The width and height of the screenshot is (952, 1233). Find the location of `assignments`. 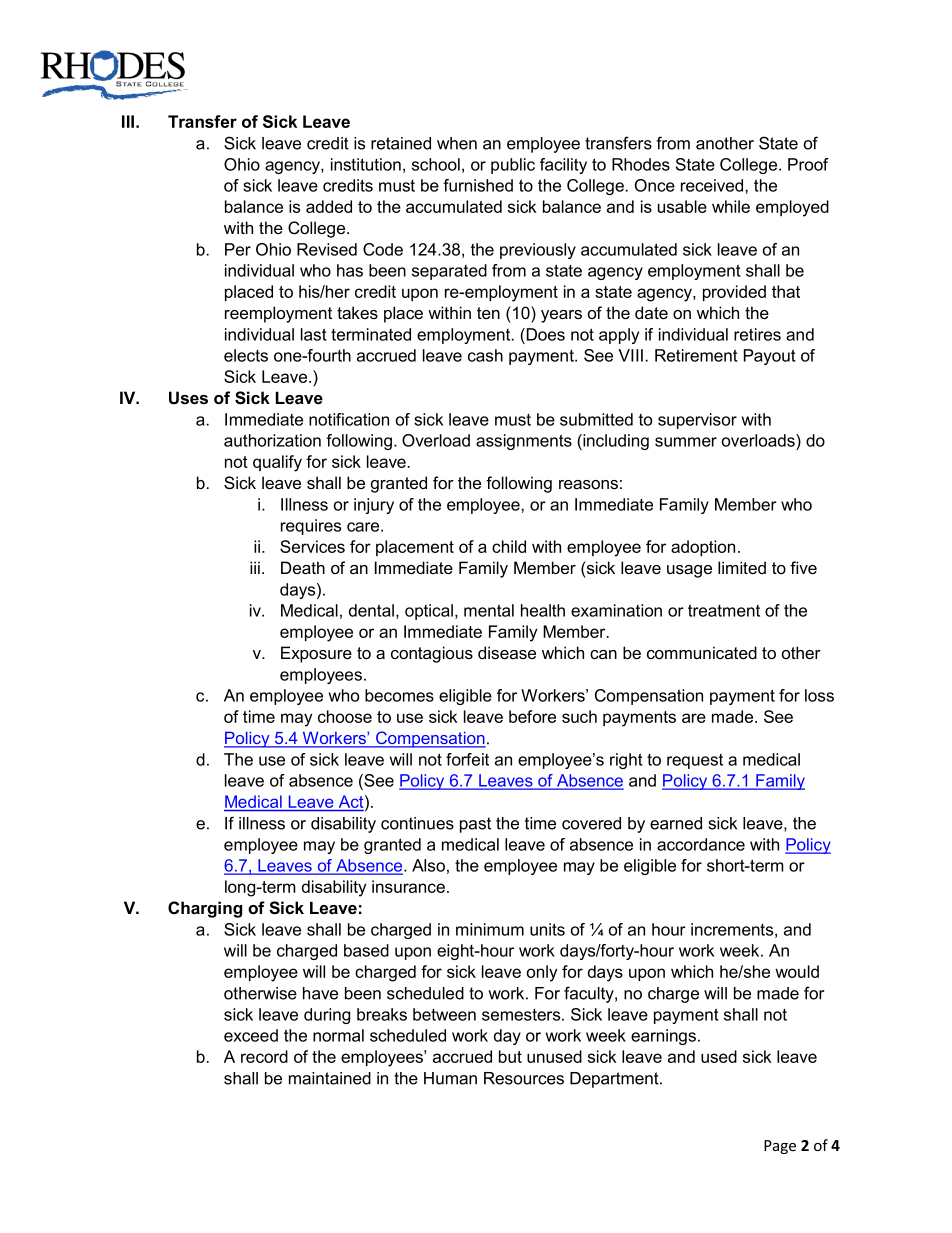

assignments is located at coordinates (524, 442).
